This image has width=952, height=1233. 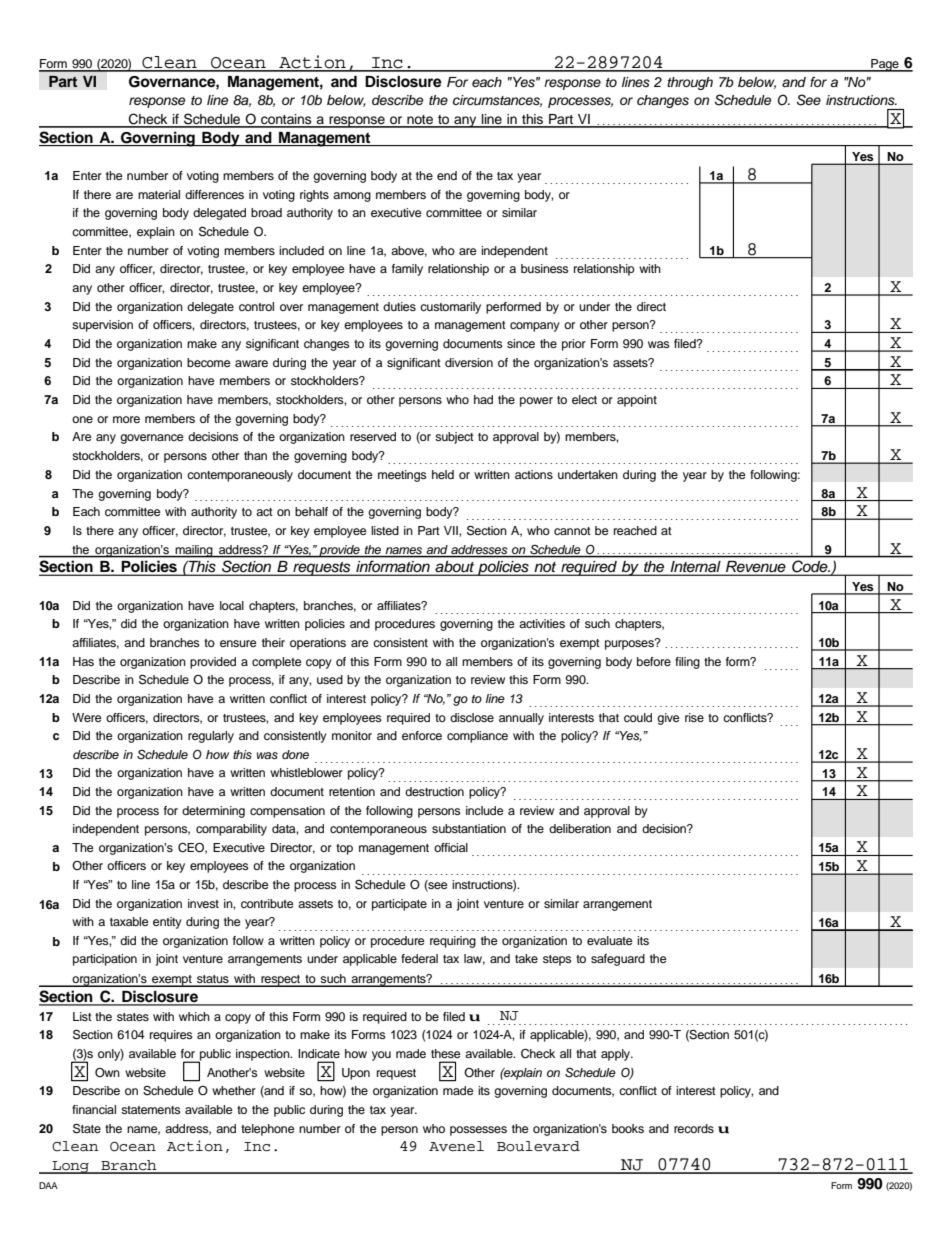 What do you see at coordinates (352, 197) in the image?
I see `among` at bounding box center [352, 197].
